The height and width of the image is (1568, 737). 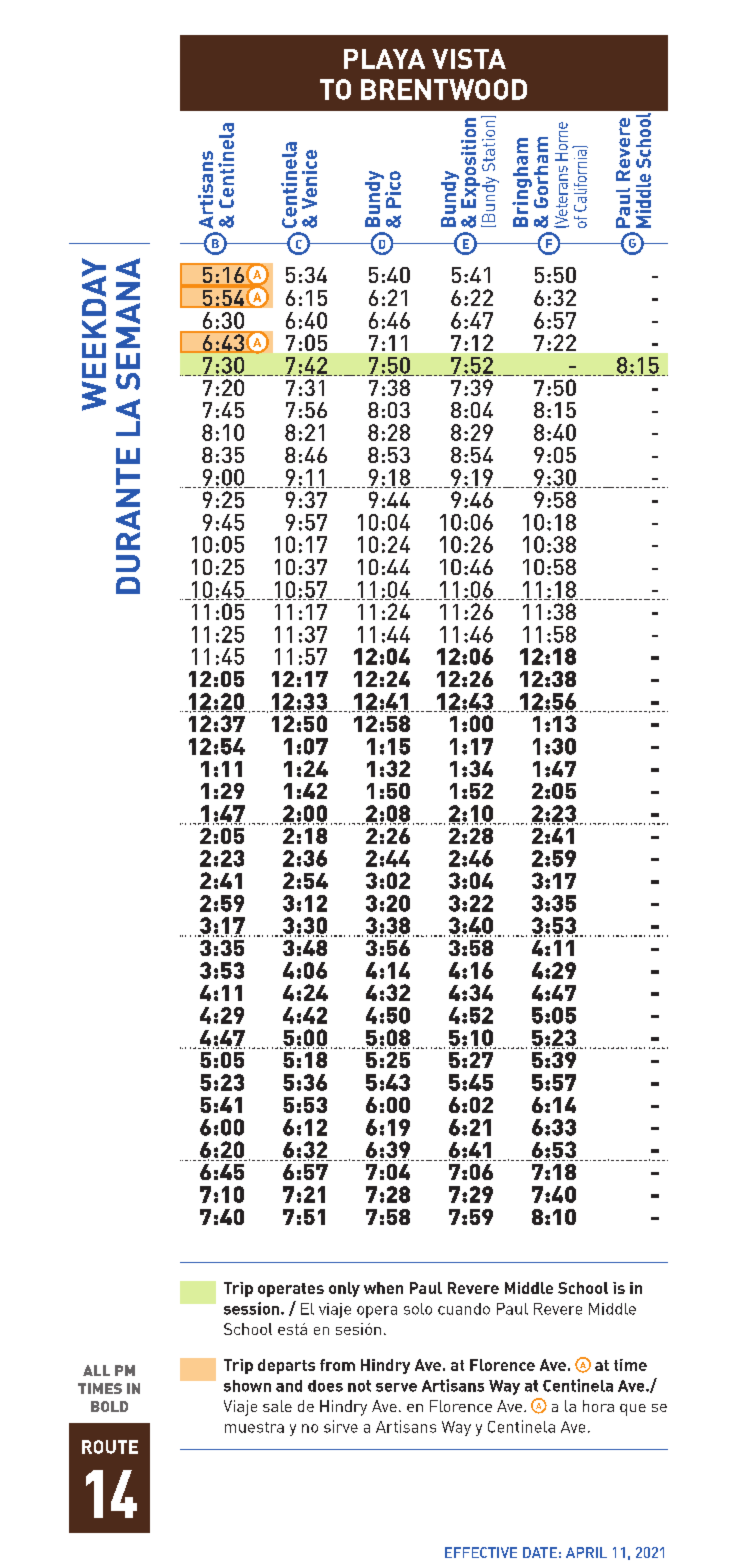 I want to click on VISTA, so click(x=469, y=59).
